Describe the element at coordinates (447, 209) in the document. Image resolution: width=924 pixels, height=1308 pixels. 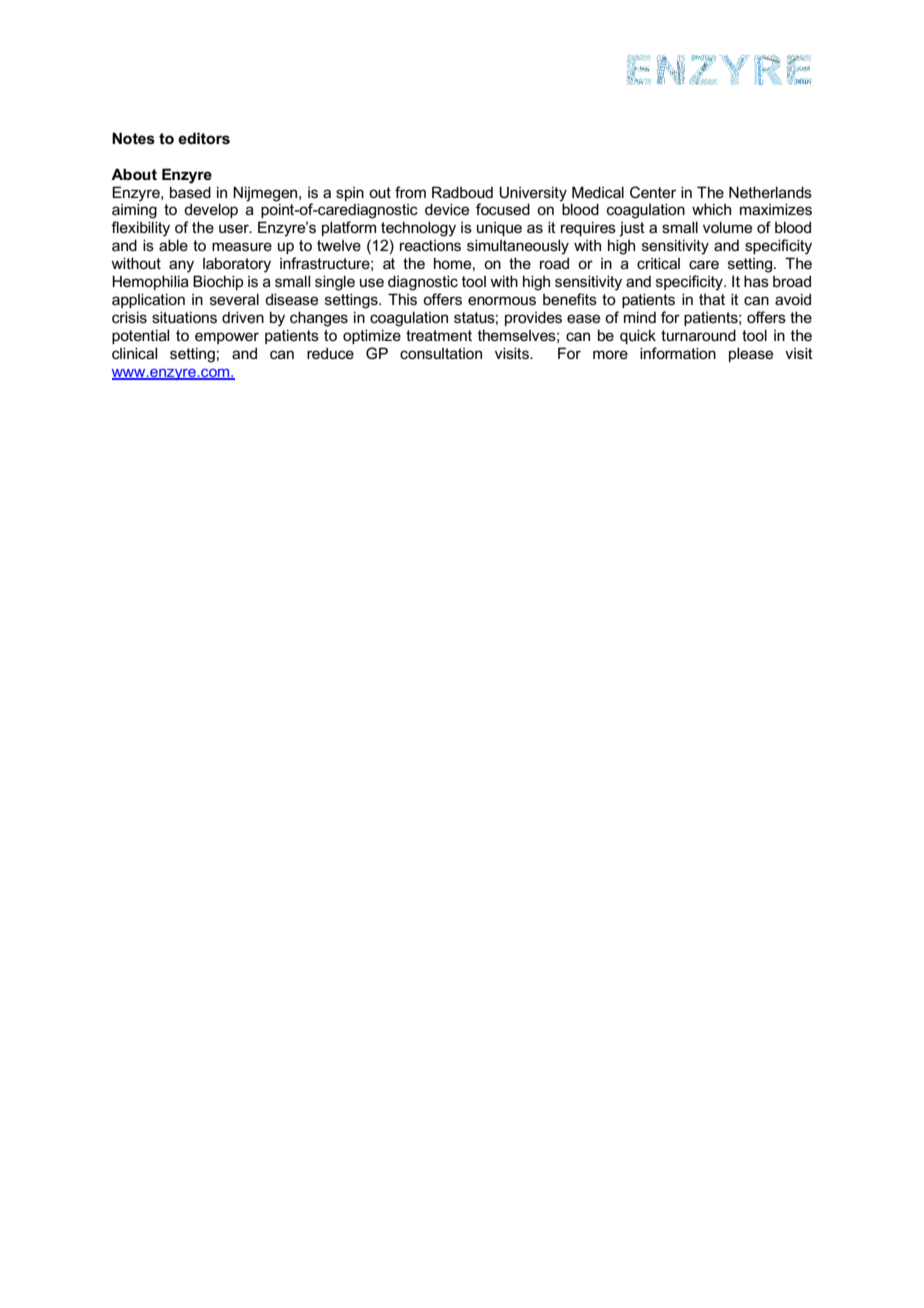
I see `device` at that location.
